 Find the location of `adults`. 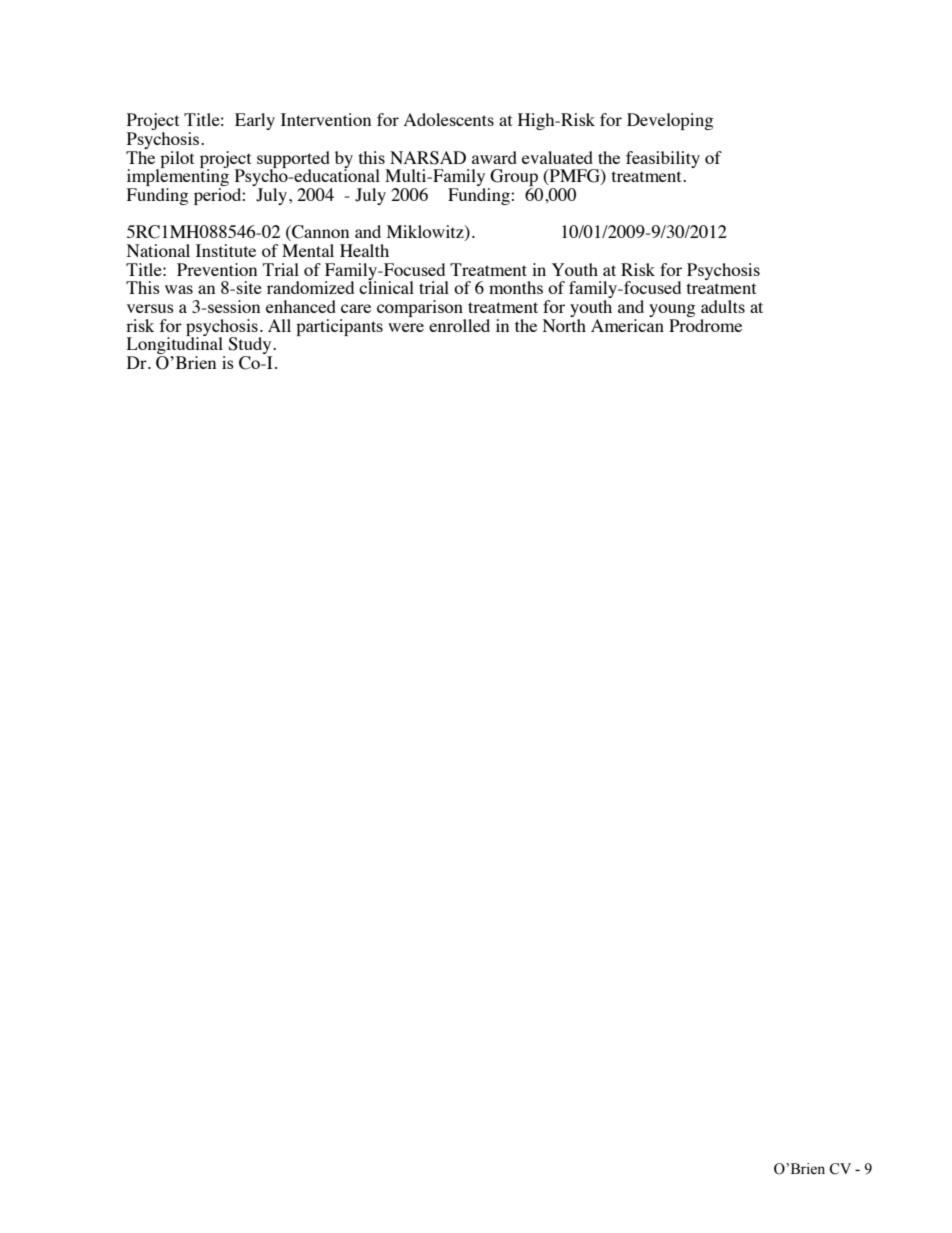

adults is located at coordinates (723, 306).
